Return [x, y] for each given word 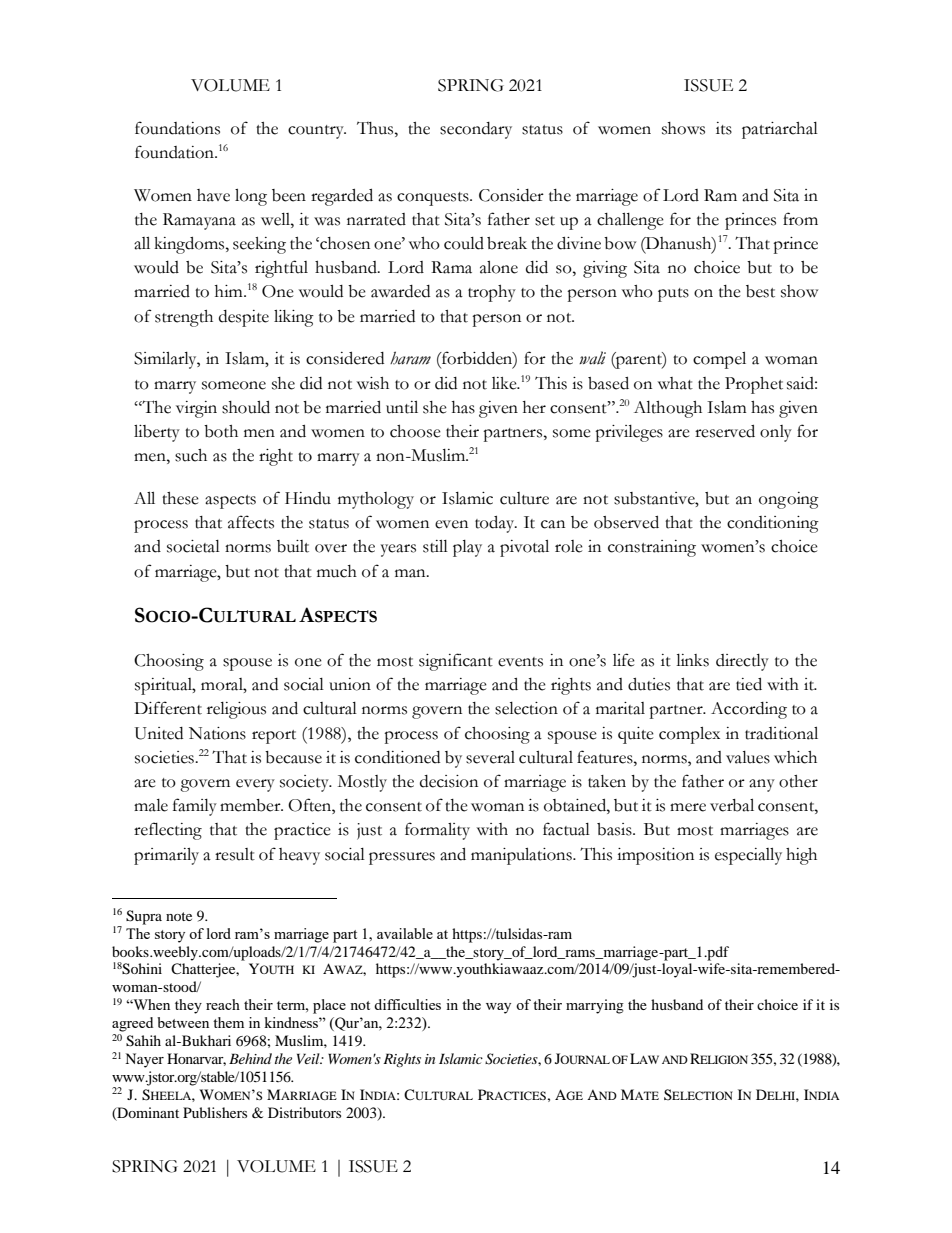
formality [437, 831]
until [402, 407]
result [235, 854]
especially [748, 856]
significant [456, 662]
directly [742, 662]
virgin [196, 409]
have [213, 195]
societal [193, 546]
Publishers [215, 1112]
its [724, 128]
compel [719, 360]
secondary [476, 130]
